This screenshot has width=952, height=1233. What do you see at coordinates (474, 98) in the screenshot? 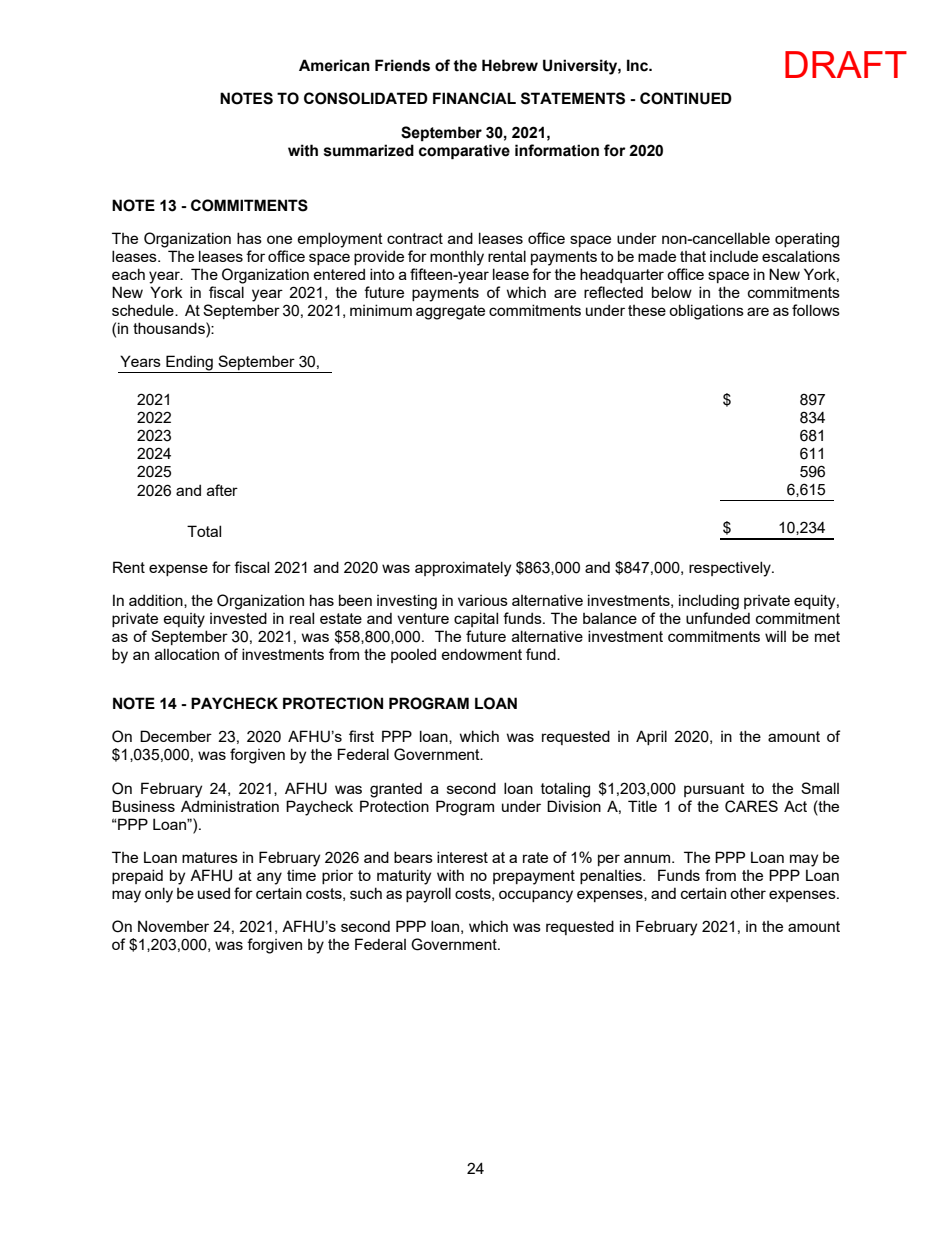
I see `FINANCIAL` at bounding box center [474, 98].
